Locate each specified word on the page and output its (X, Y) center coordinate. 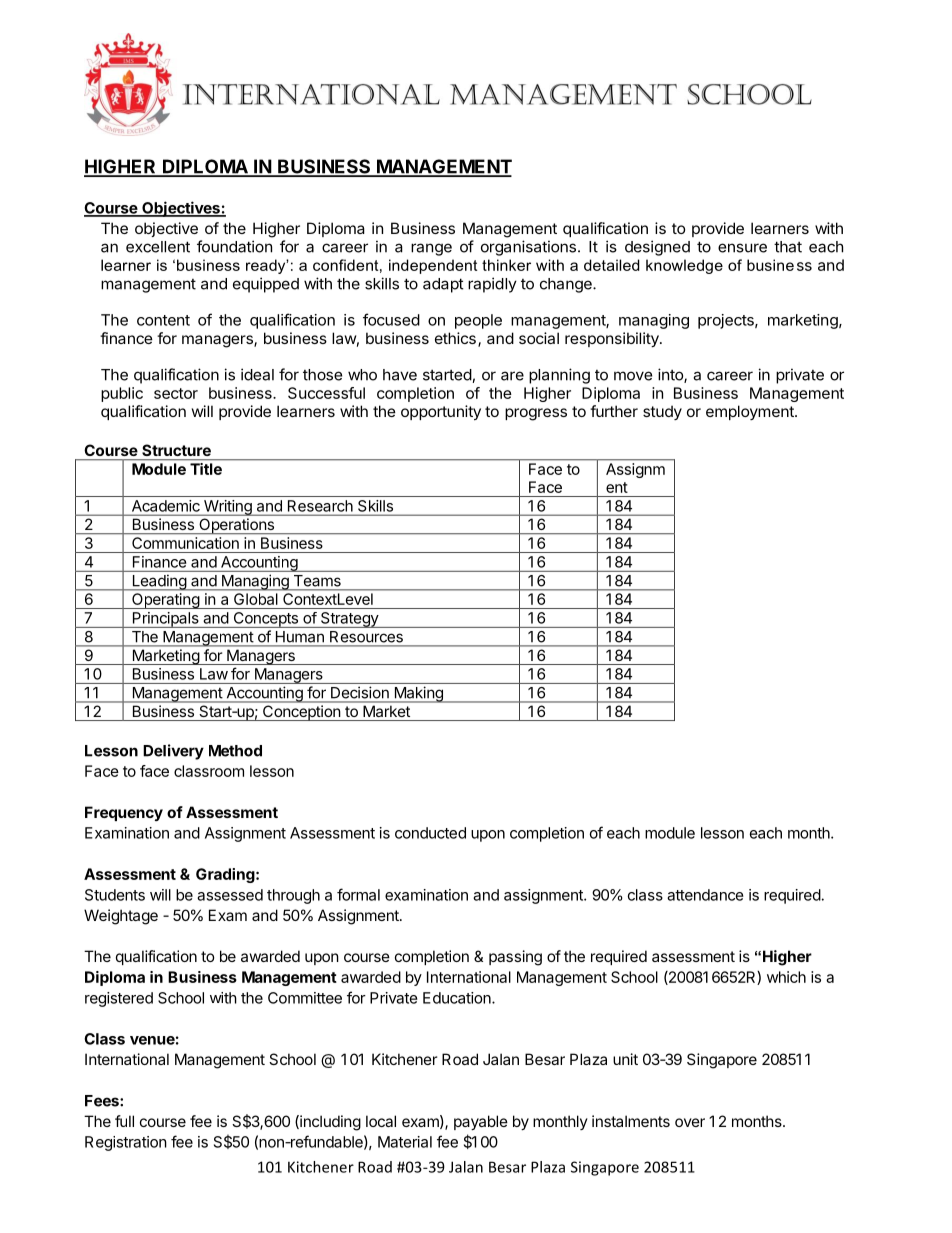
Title (206, 469)
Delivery (173, 752)
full (124, 1121)
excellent (158, 247)
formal (358, 894)
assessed (230, 895)
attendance (705, 895)
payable (481, 1122)
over (690, 1122)
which (786, 977)
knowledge (684, 266)
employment (751, 412)
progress (536, 414)
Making (418, 694)
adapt (443, 285)
